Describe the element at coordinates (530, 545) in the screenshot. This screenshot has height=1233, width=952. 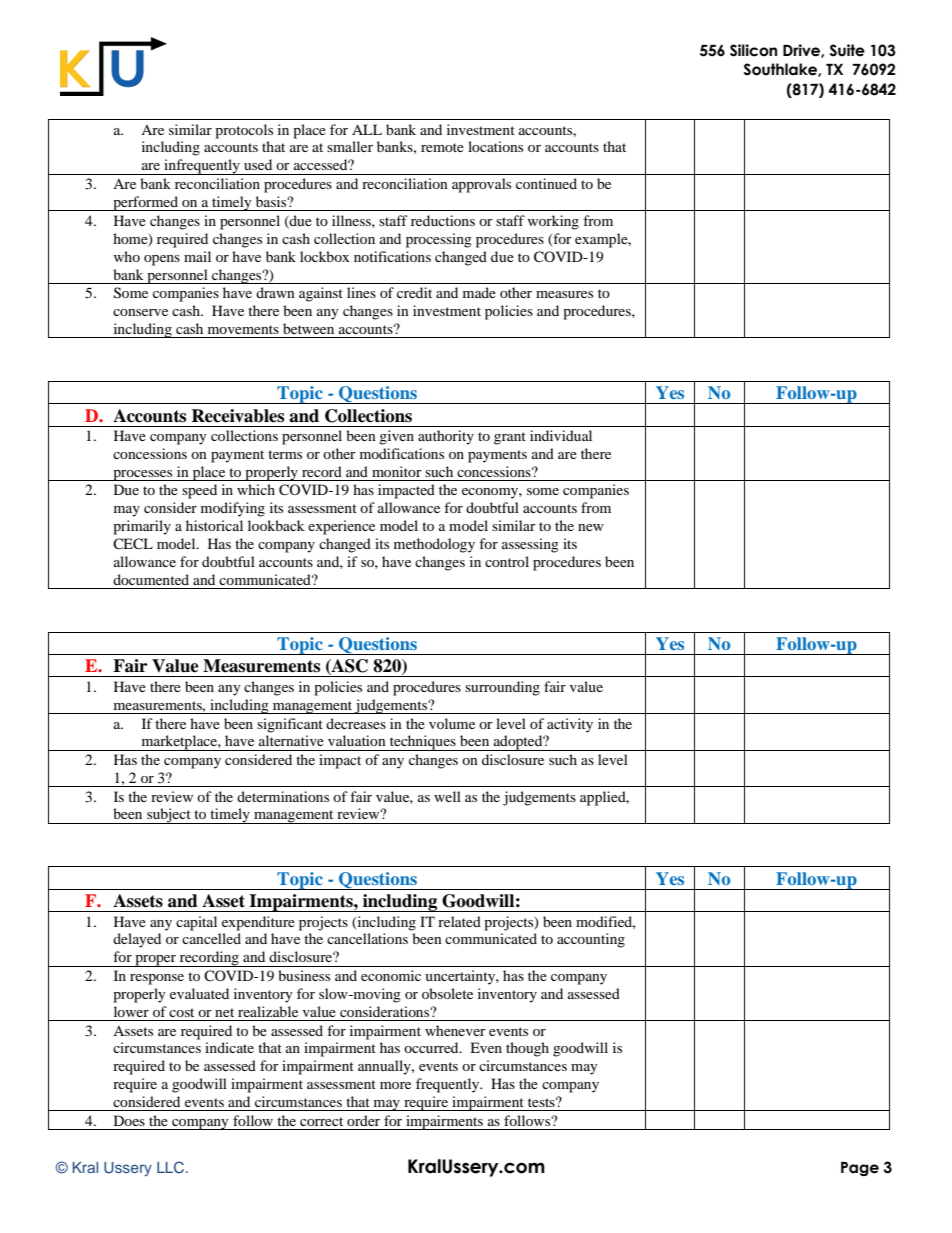
I see `assessing` at that location.
